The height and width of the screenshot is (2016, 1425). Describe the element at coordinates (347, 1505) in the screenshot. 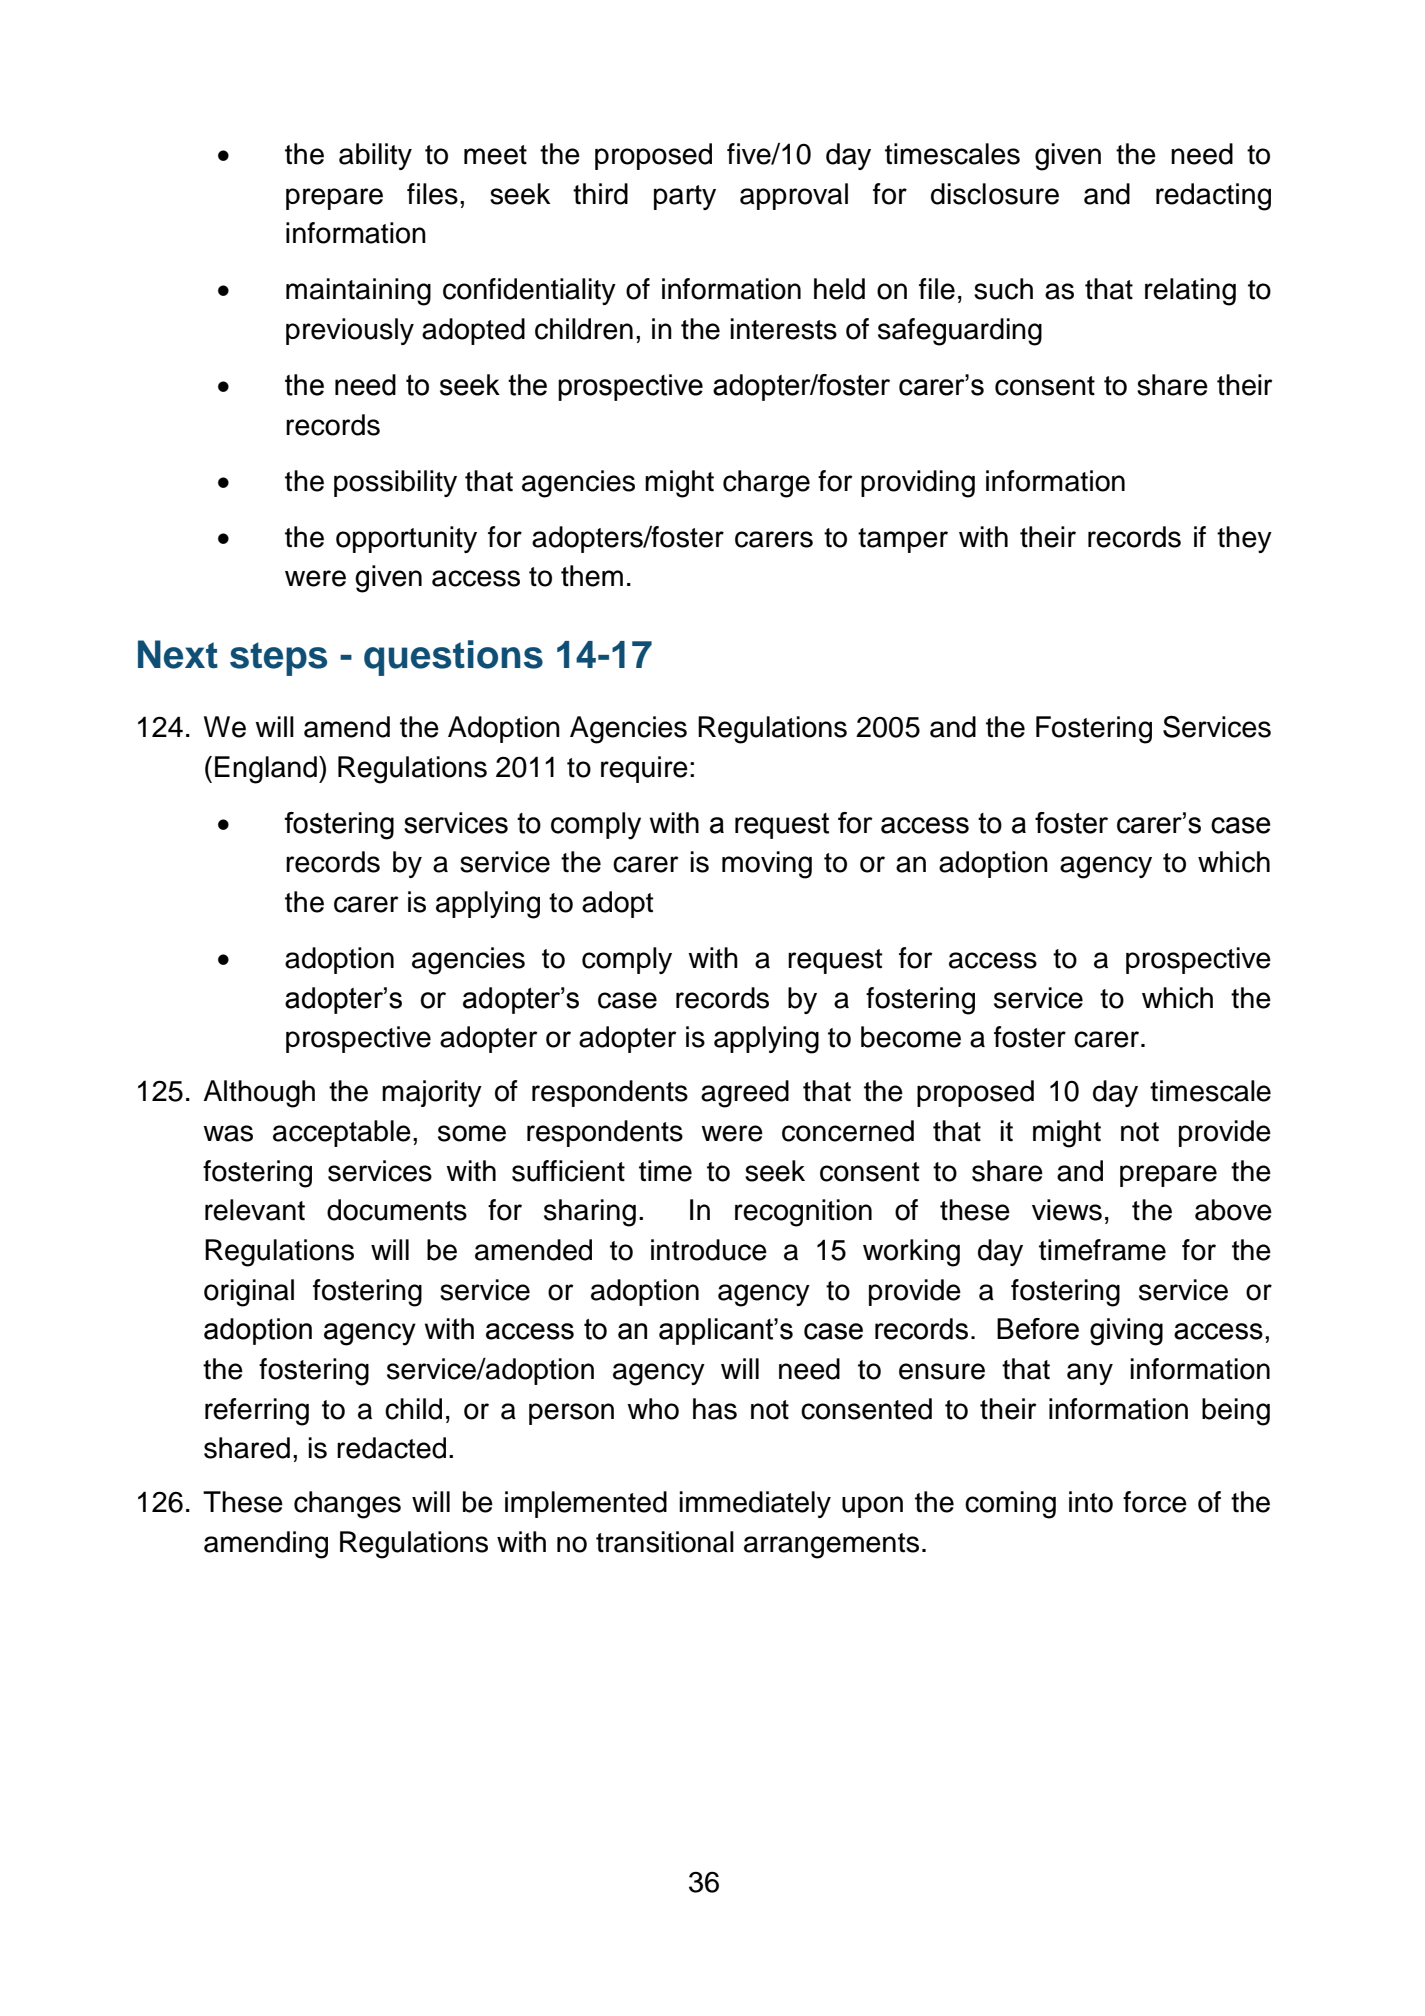

I see `changes` at that location.
